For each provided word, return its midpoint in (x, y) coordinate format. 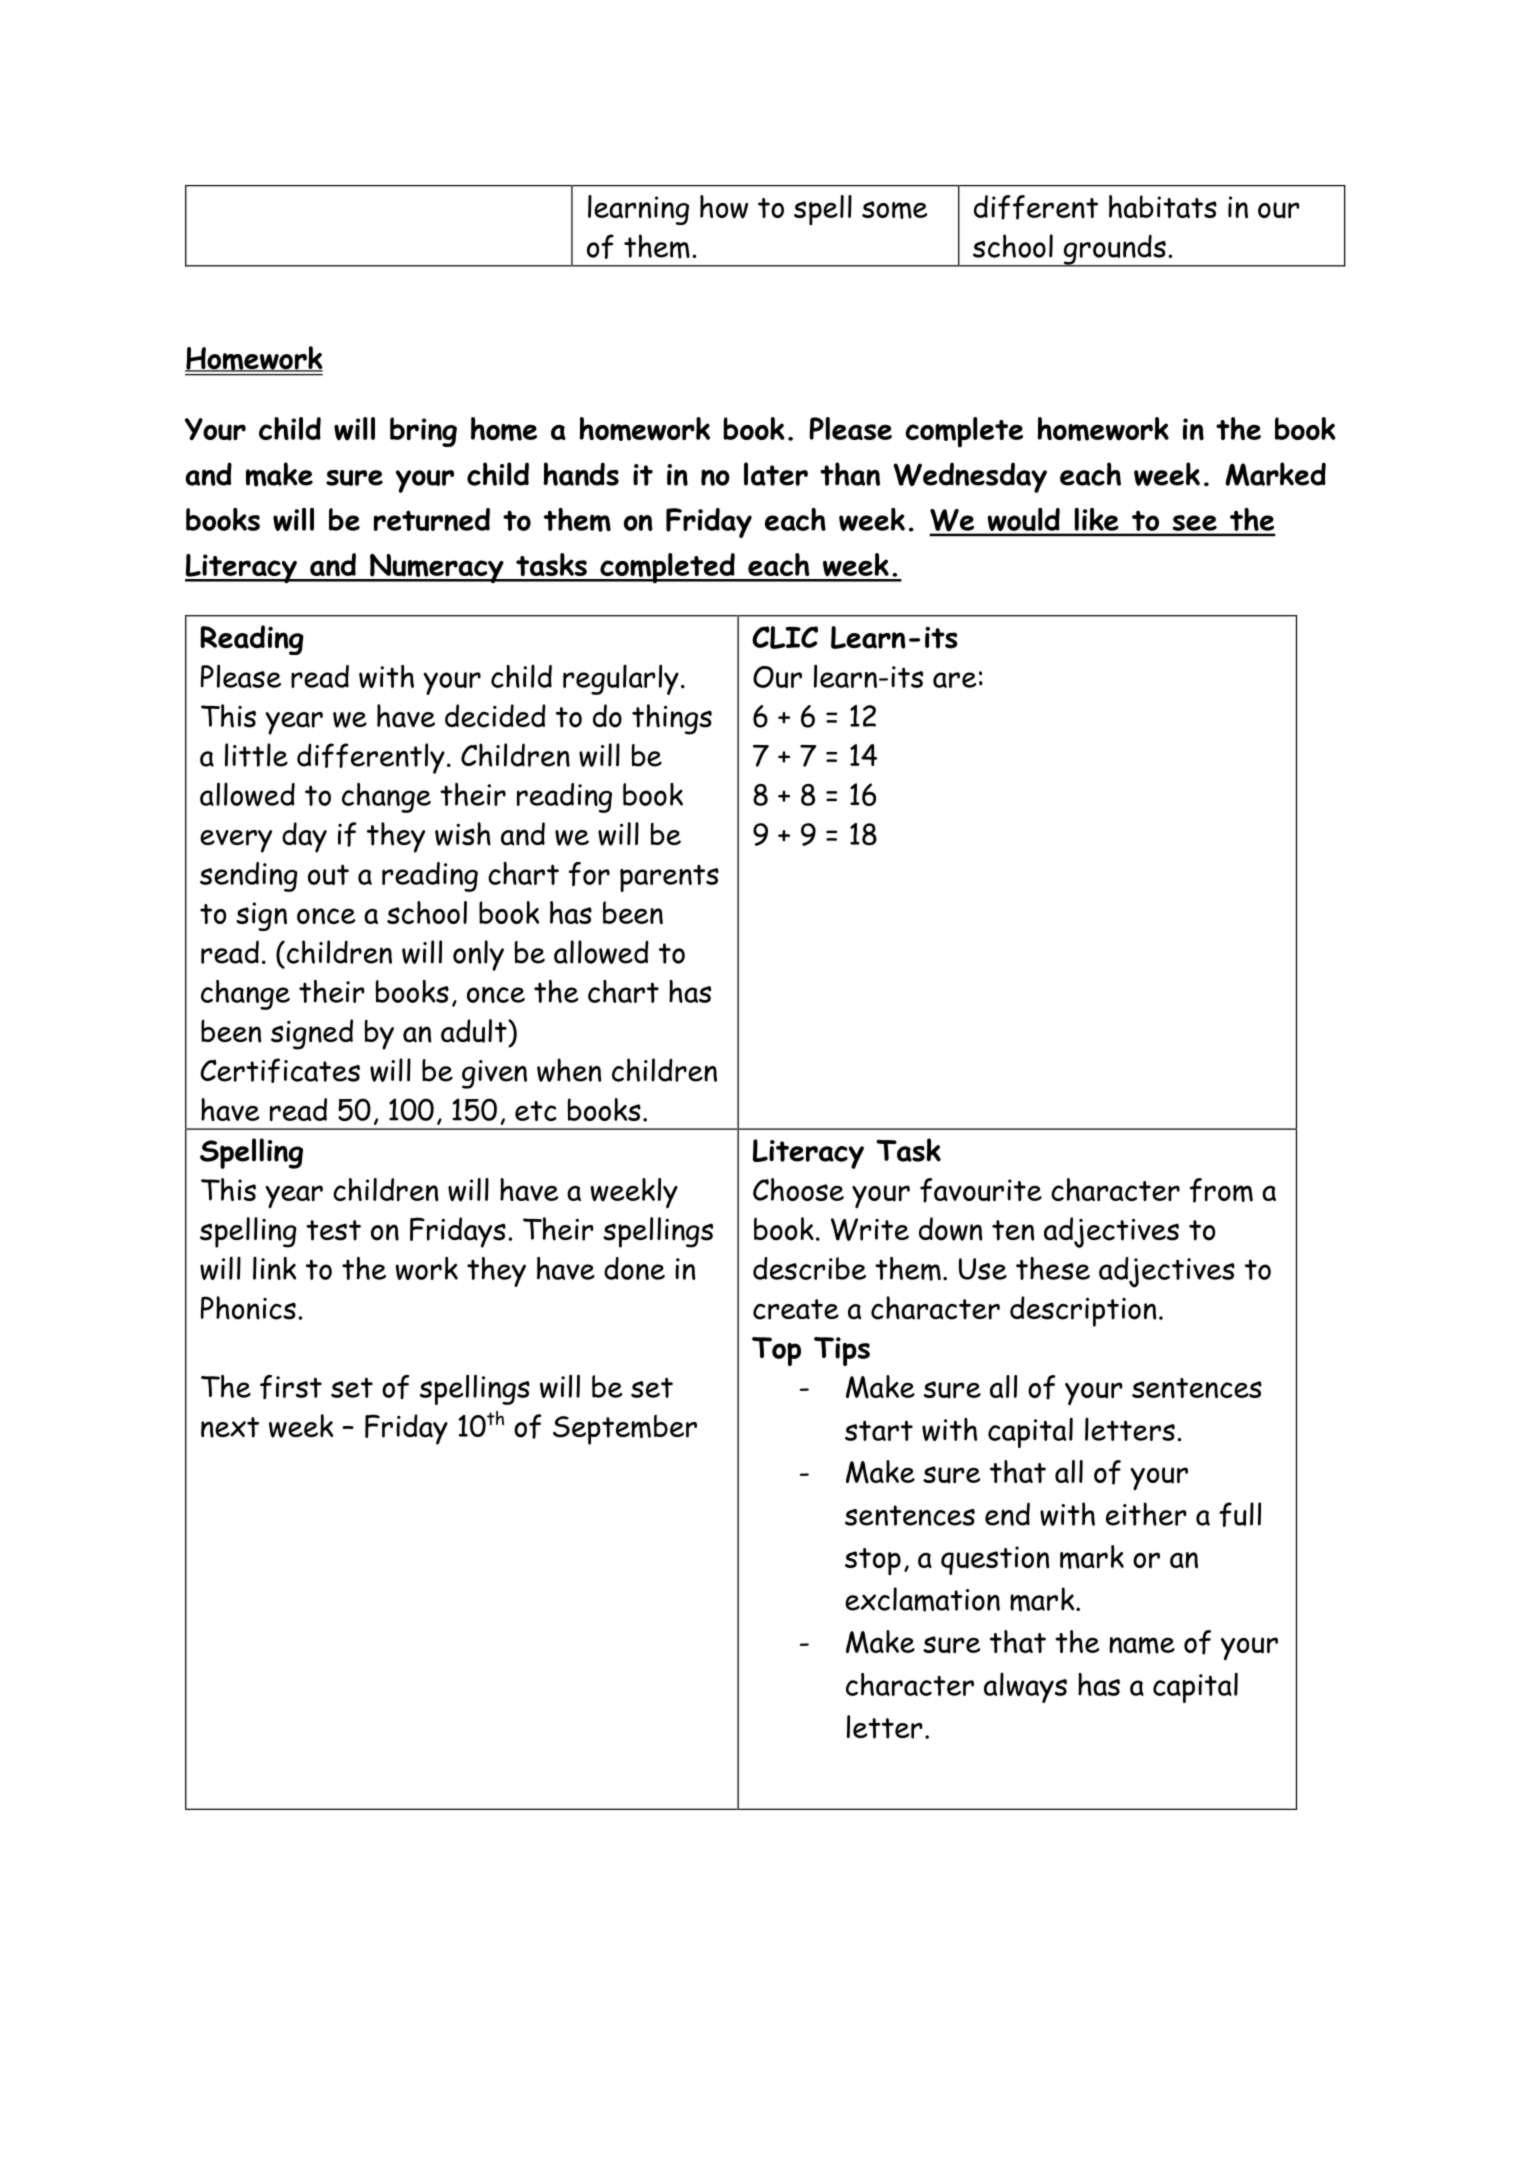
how (724, 207)
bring (423, 432)
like (1096, 519)
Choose (798, 1189)
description (1083, 1311)
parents (669, 878)
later (776, 474)
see (1195, 523)
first (291, 1387)
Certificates (280, 1070)
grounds (1114, 250)
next (230, 1427)
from (1221, 1190)
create (796, 1309)
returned (432, 519)
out (328, 874)
